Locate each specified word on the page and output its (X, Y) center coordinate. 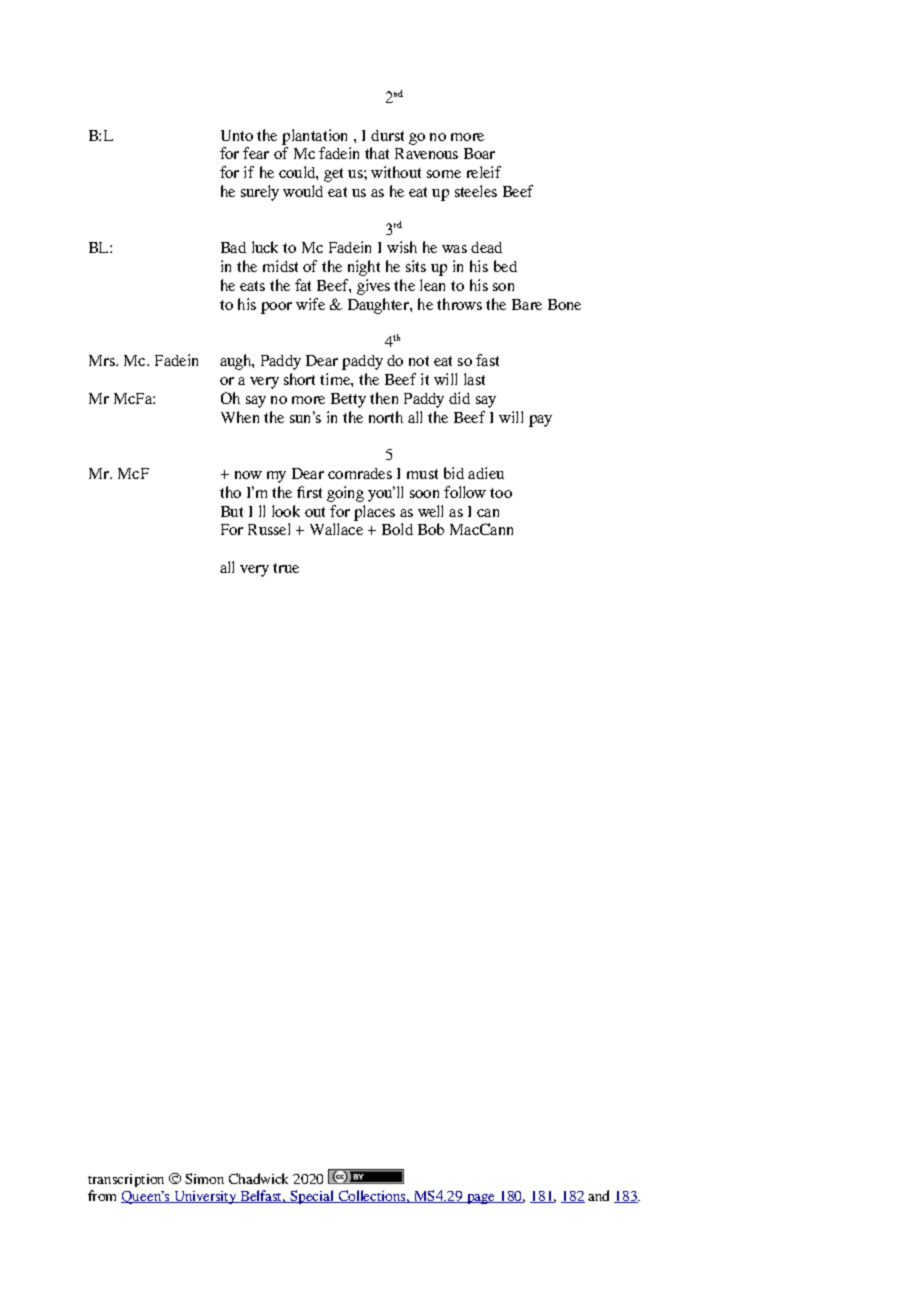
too (501, 493)
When (240, 417)
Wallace (336, 529)
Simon (204, 1178)
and (598, 1195)
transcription (126, 1180)
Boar (479, 153)
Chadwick (258, 1178)
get (333, 175)
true (286, 568)
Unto (237, 135)
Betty (348, 400)
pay (540, 421)
